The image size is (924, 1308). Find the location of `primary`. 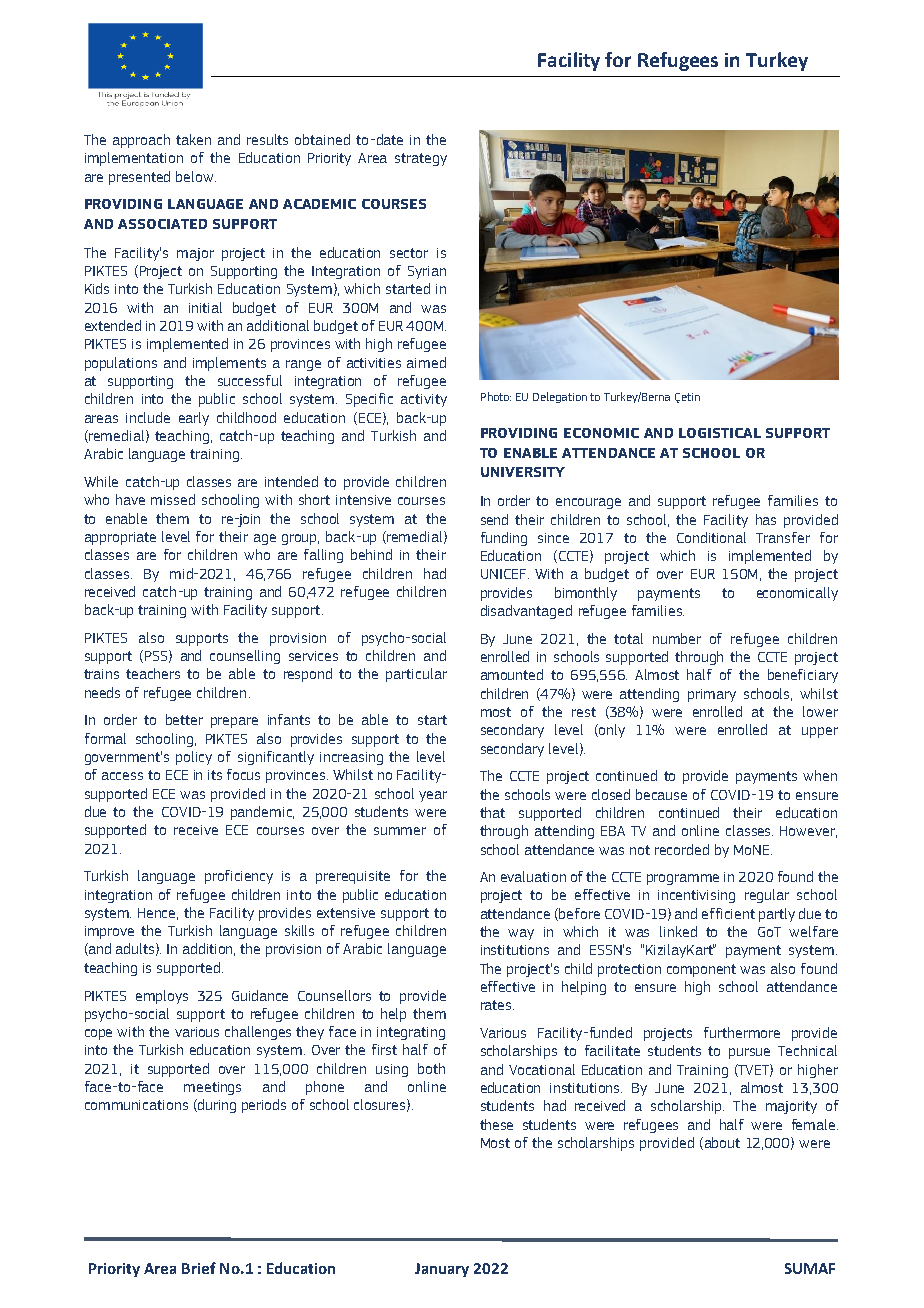

primary is located at coordinates (712, 695).
